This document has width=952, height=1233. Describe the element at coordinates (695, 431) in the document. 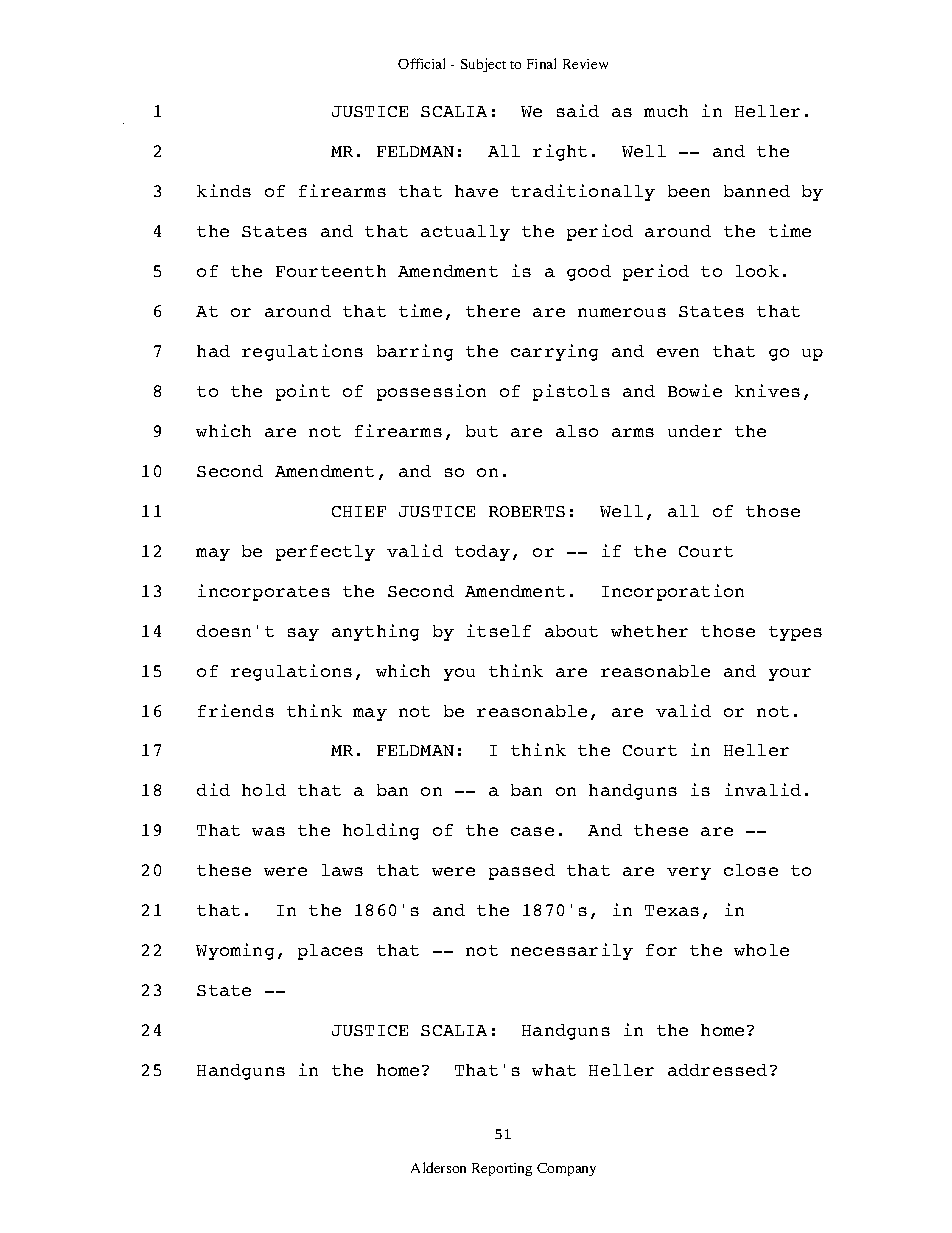

I see `under` at that location.
